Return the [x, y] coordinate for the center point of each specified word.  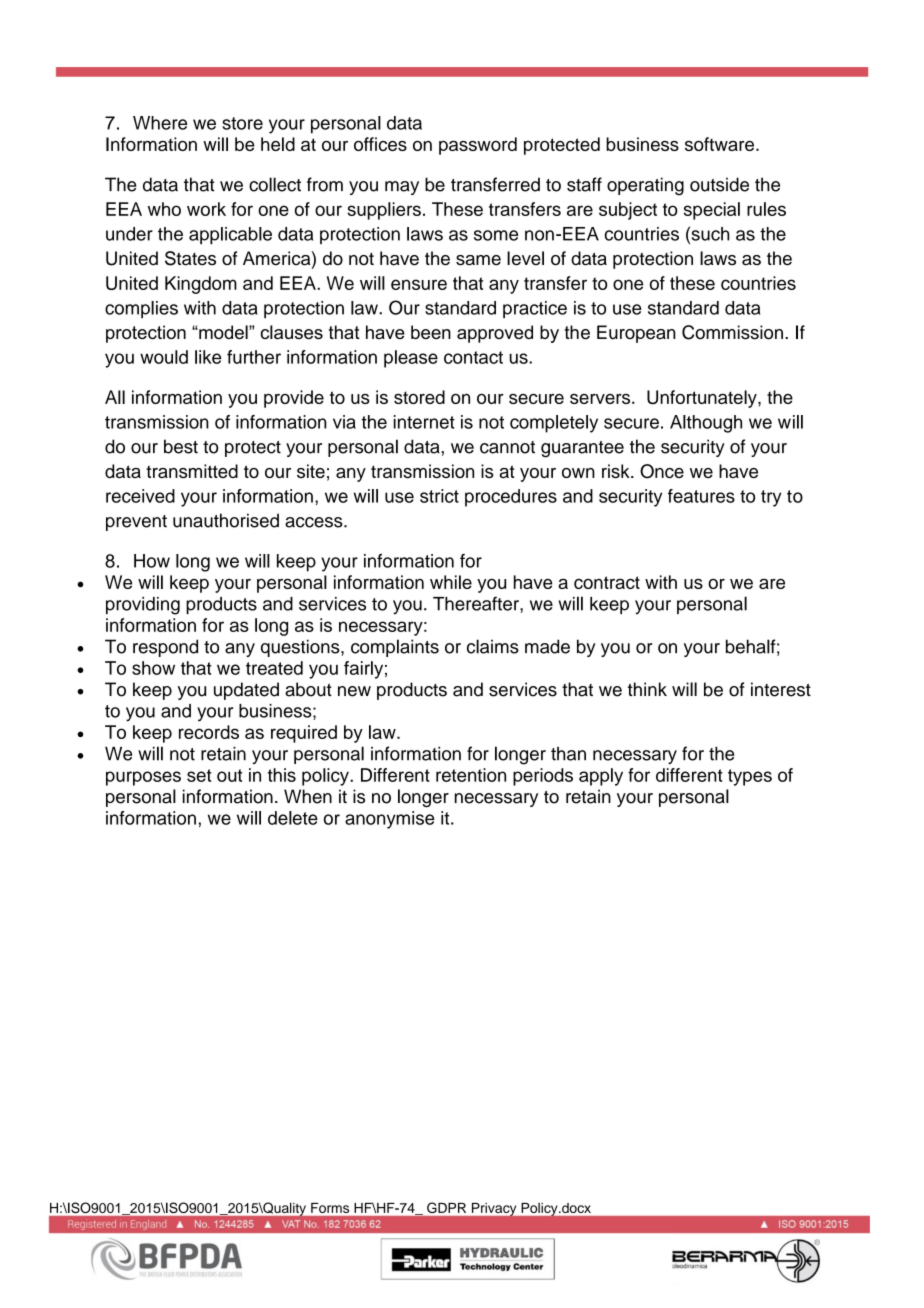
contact [473, 357]
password [478, 146]
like [208, 357]
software [719, 144]
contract [607, 582]
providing [143, 606]
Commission [732, 332]
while [451, 582]
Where [160, 123]
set [199, 775]
